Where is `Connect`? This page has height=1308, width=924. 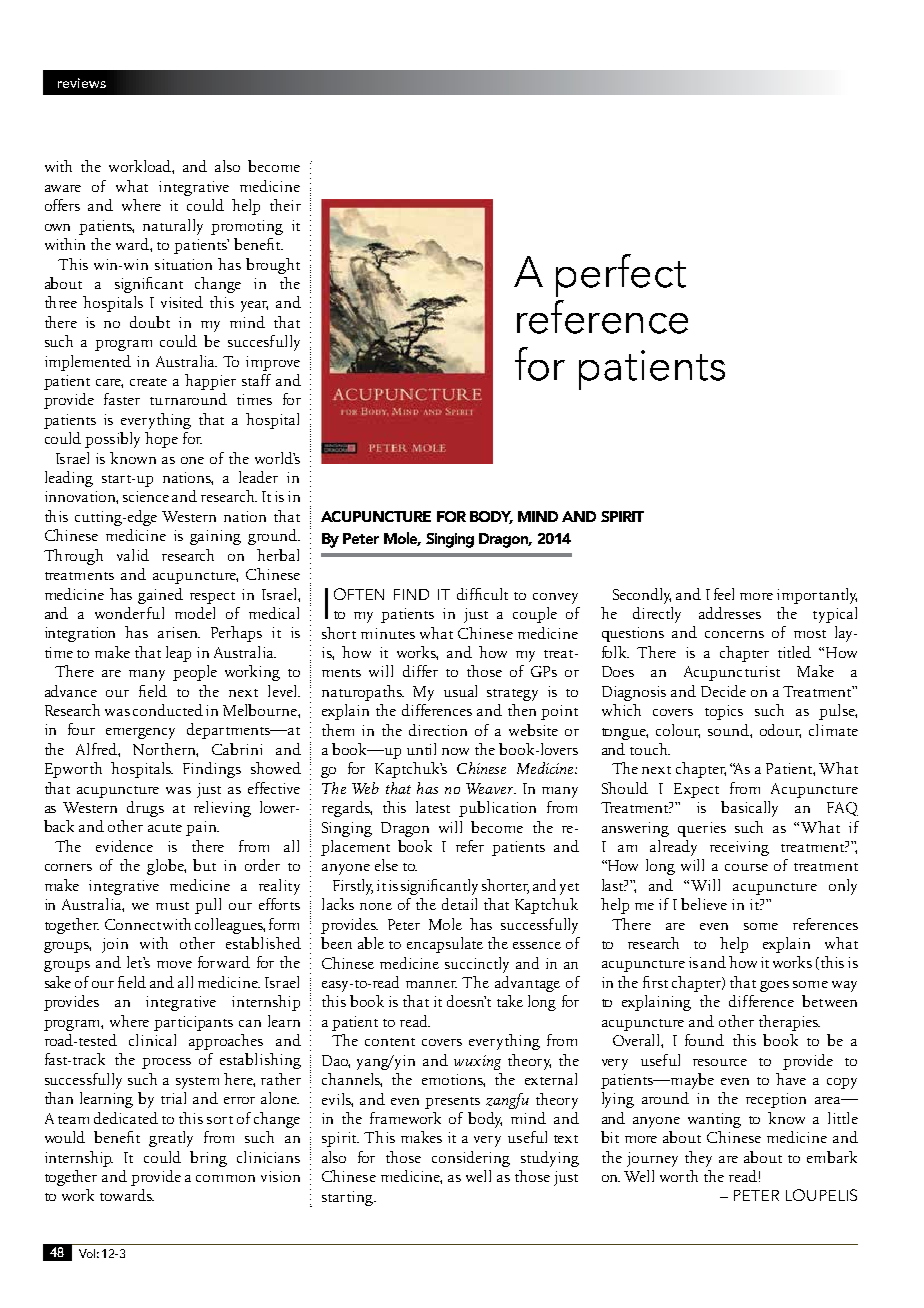 Connect is located at coordinates (133, 924).
